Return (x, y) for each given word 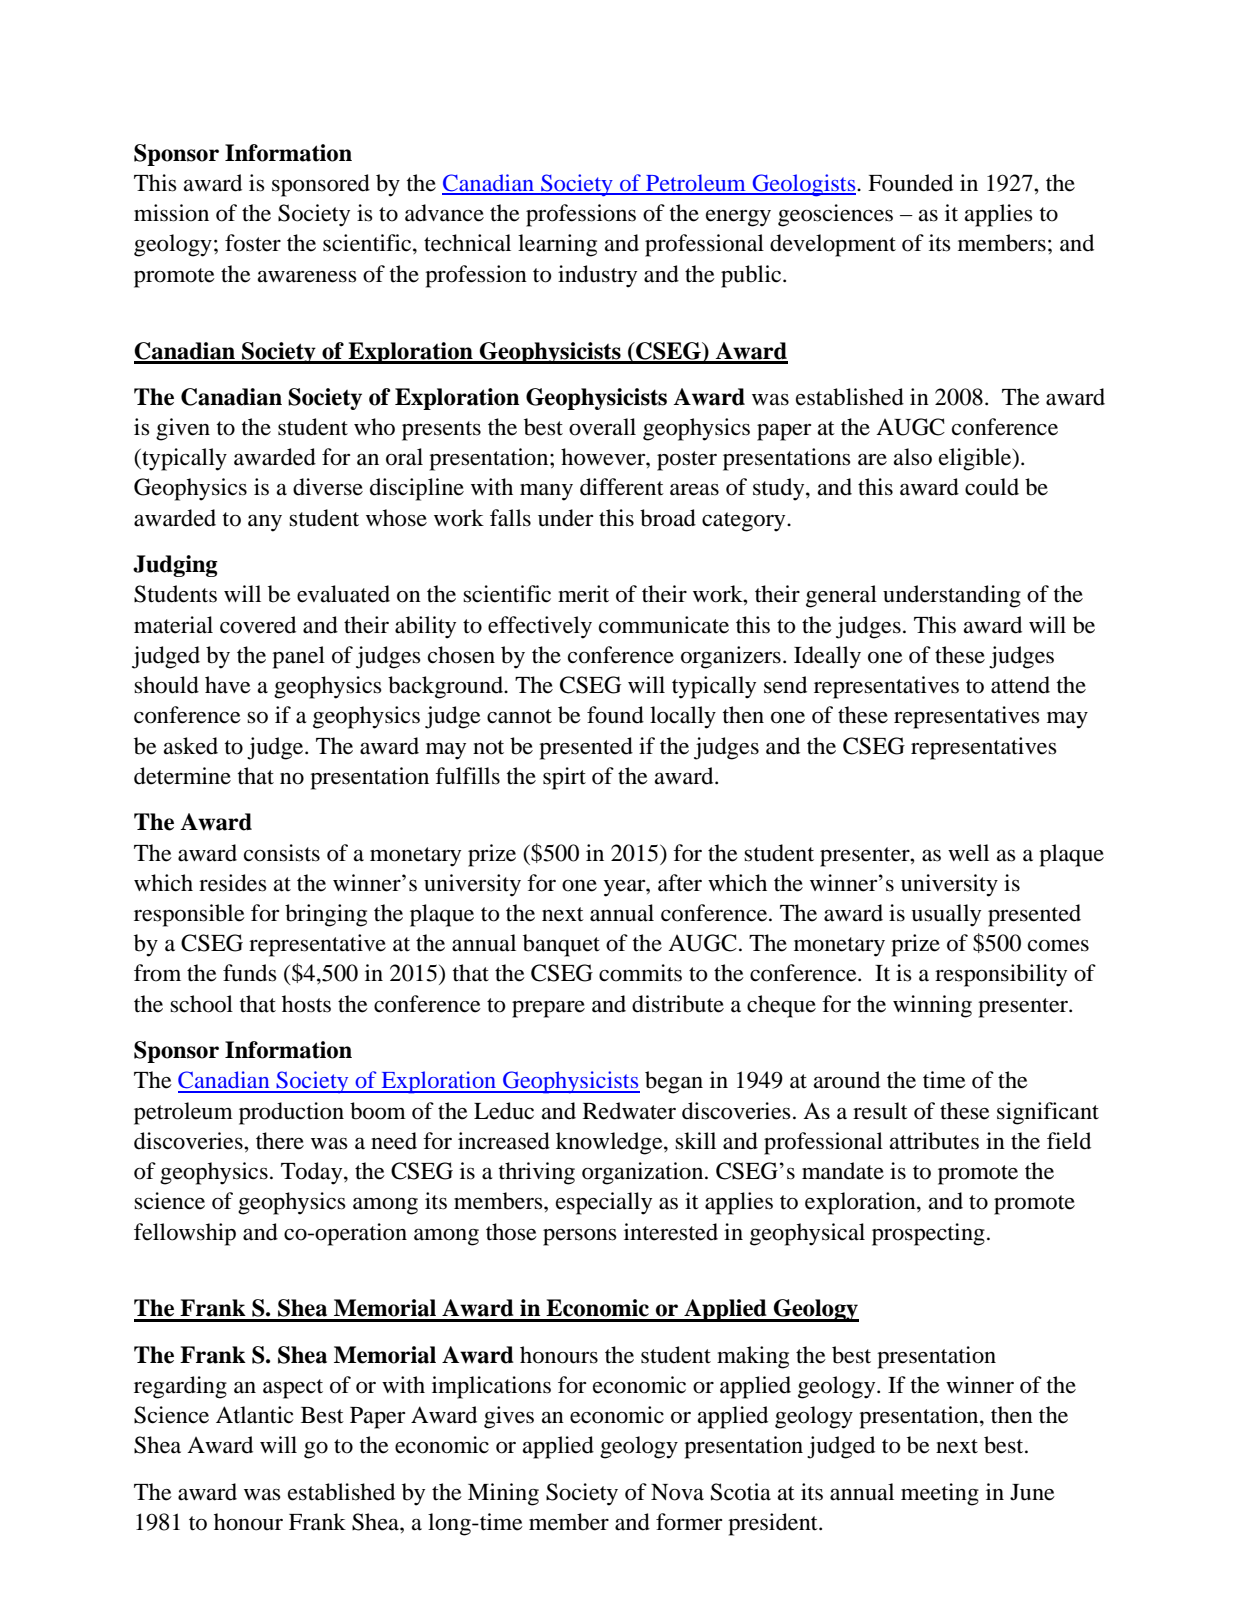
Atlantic (254, 1415)
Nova (677, 1492)
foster (253, 243)
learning (557, 245)
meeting (940, 1494)
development (833, 245)
